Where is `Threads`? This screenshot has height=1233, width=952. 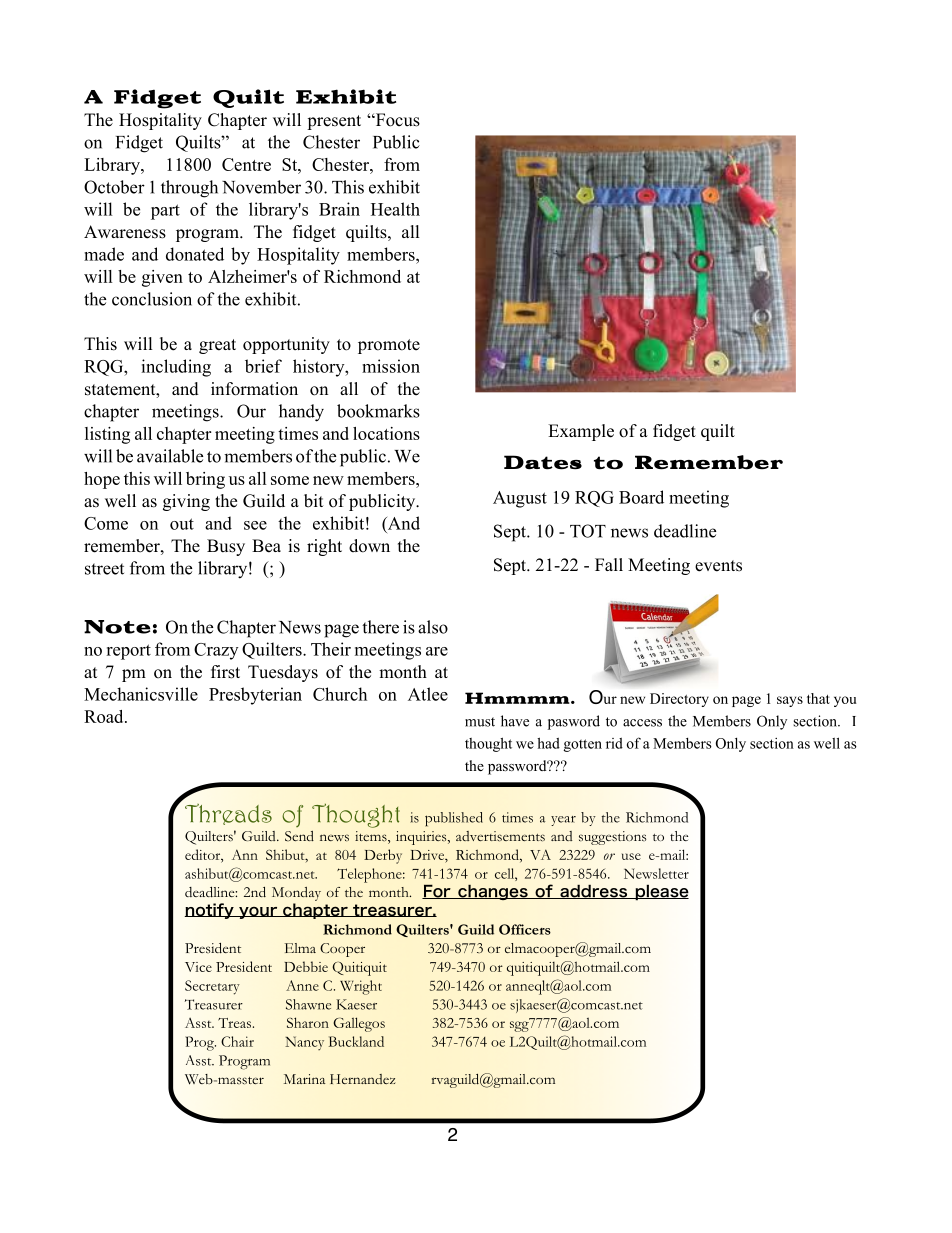 Threads is located at coordinates (228, 814).
